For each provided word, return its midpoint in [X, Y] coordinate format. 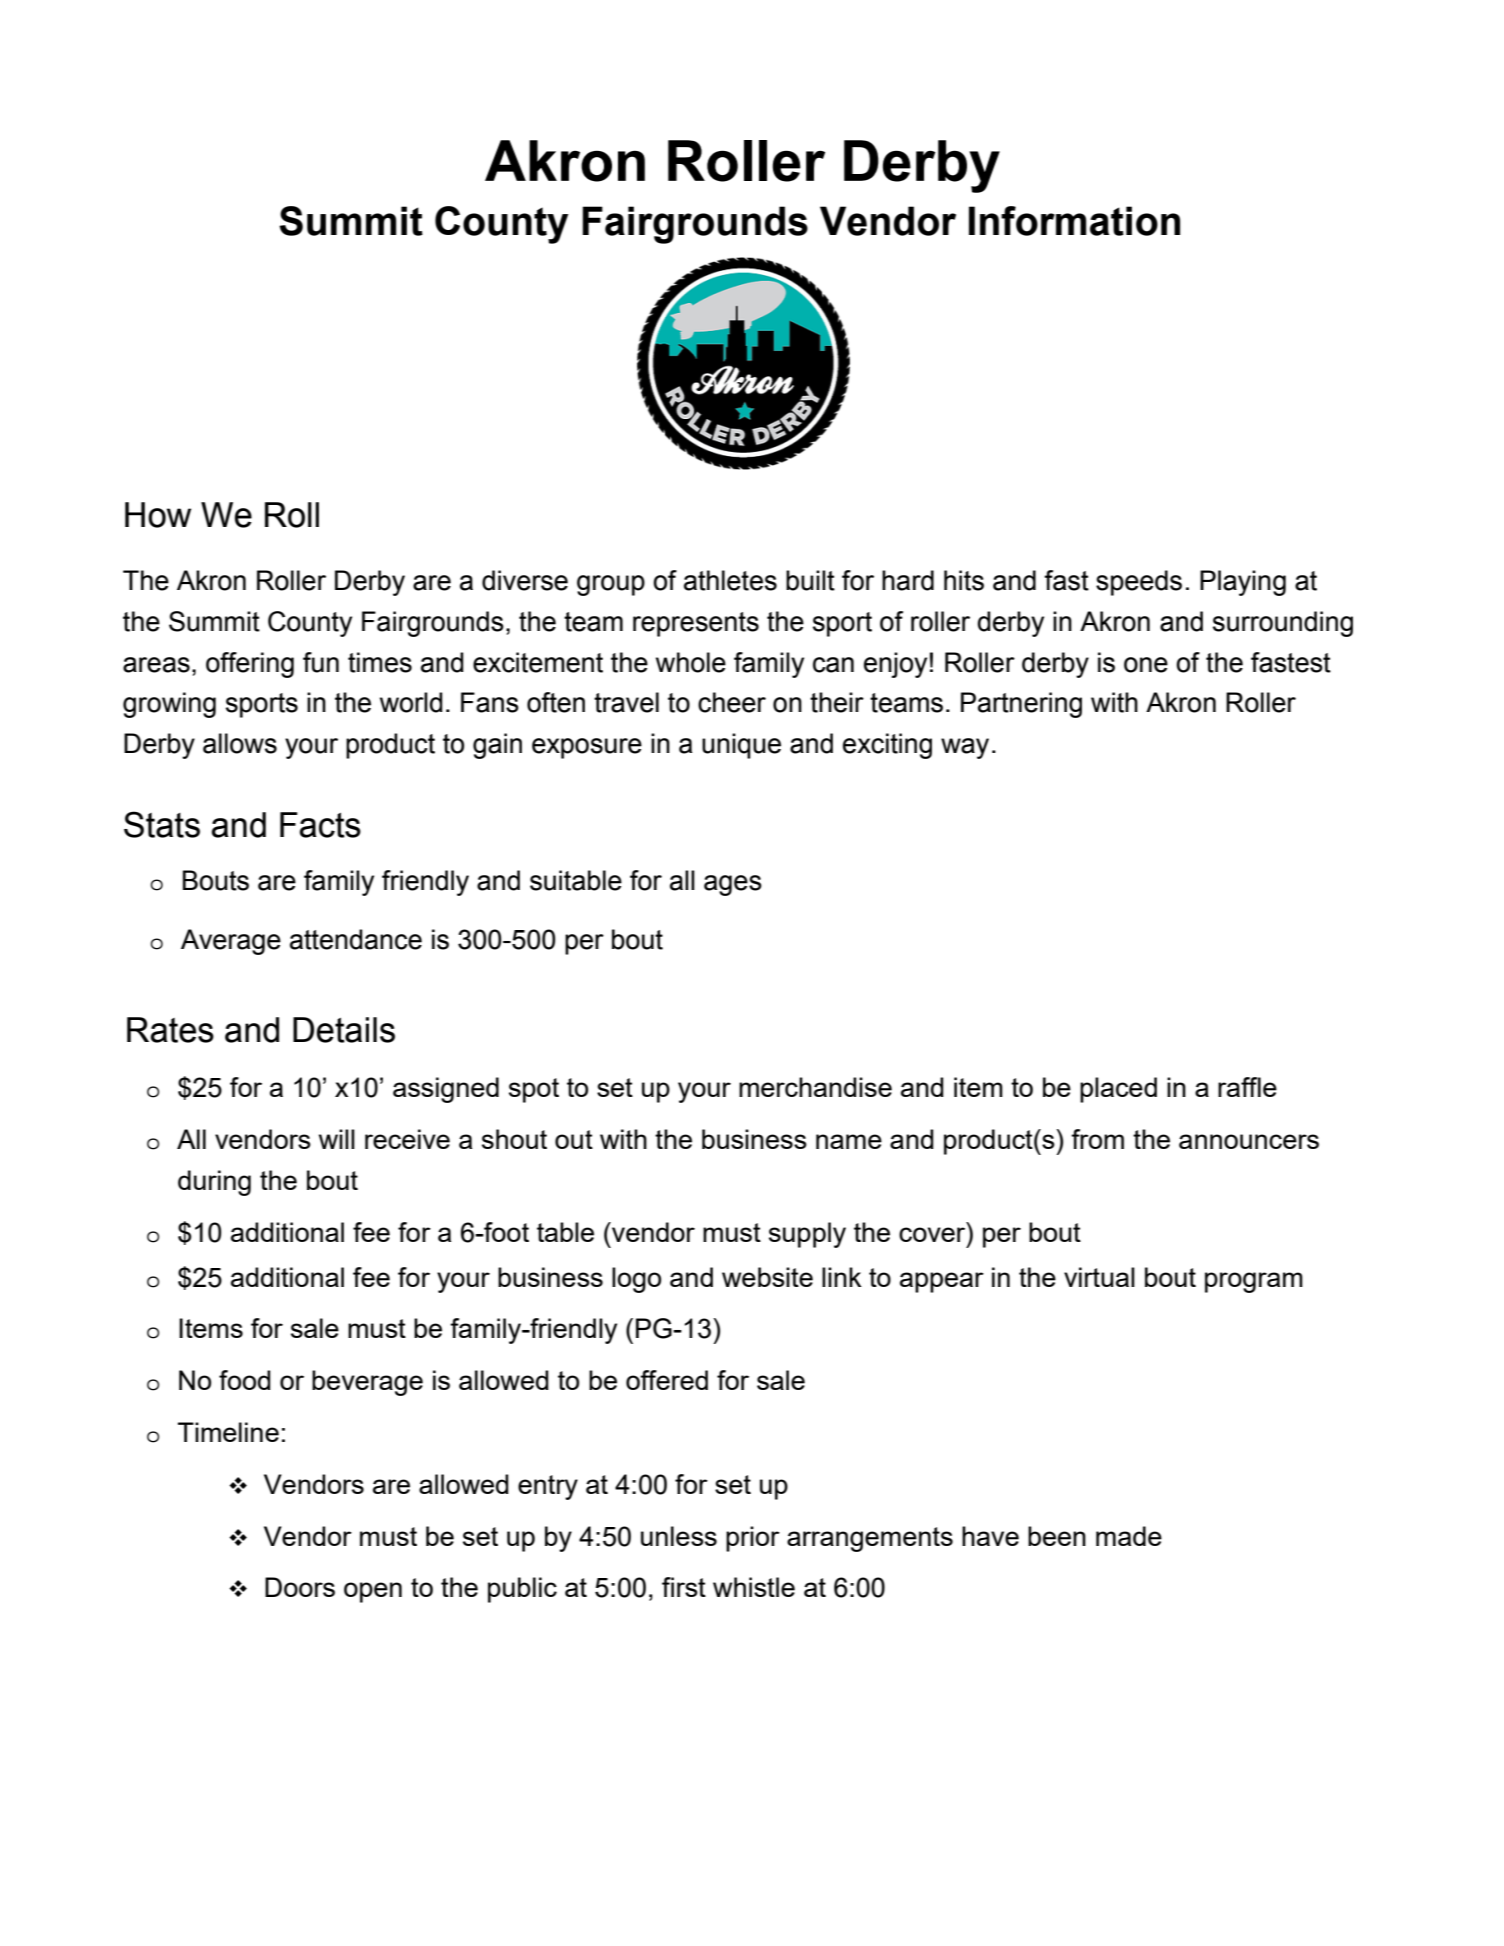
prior [753, 1539]
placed [1118, 1090]
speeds [1139, 583]
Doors [300, 1587]
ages [733, 885]
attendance [356, 939]
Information [1074, 221]
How [158, 515]
